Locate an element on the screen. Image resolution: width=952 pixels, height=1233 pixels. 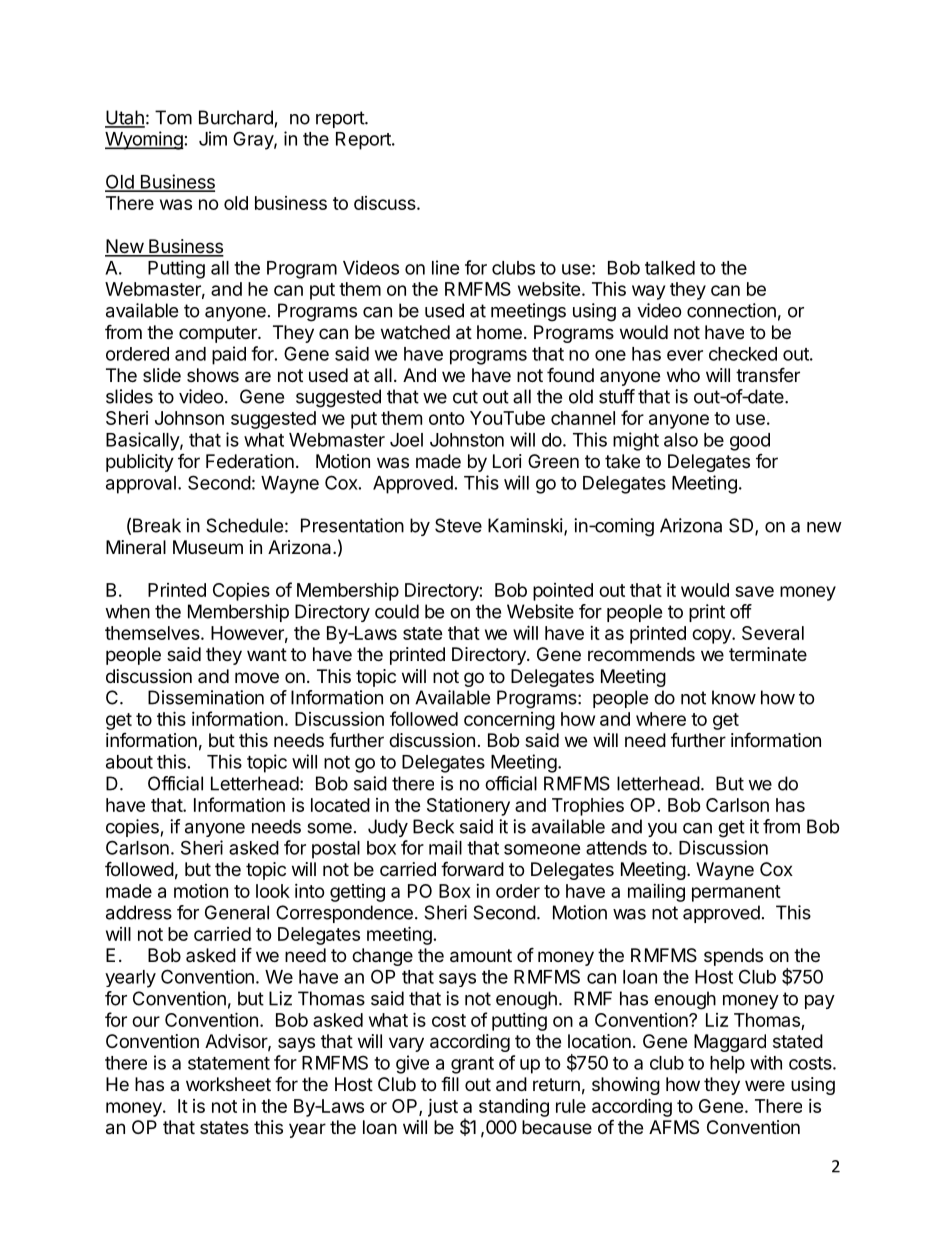
worksheet is located at coordinates (228, 1084).
